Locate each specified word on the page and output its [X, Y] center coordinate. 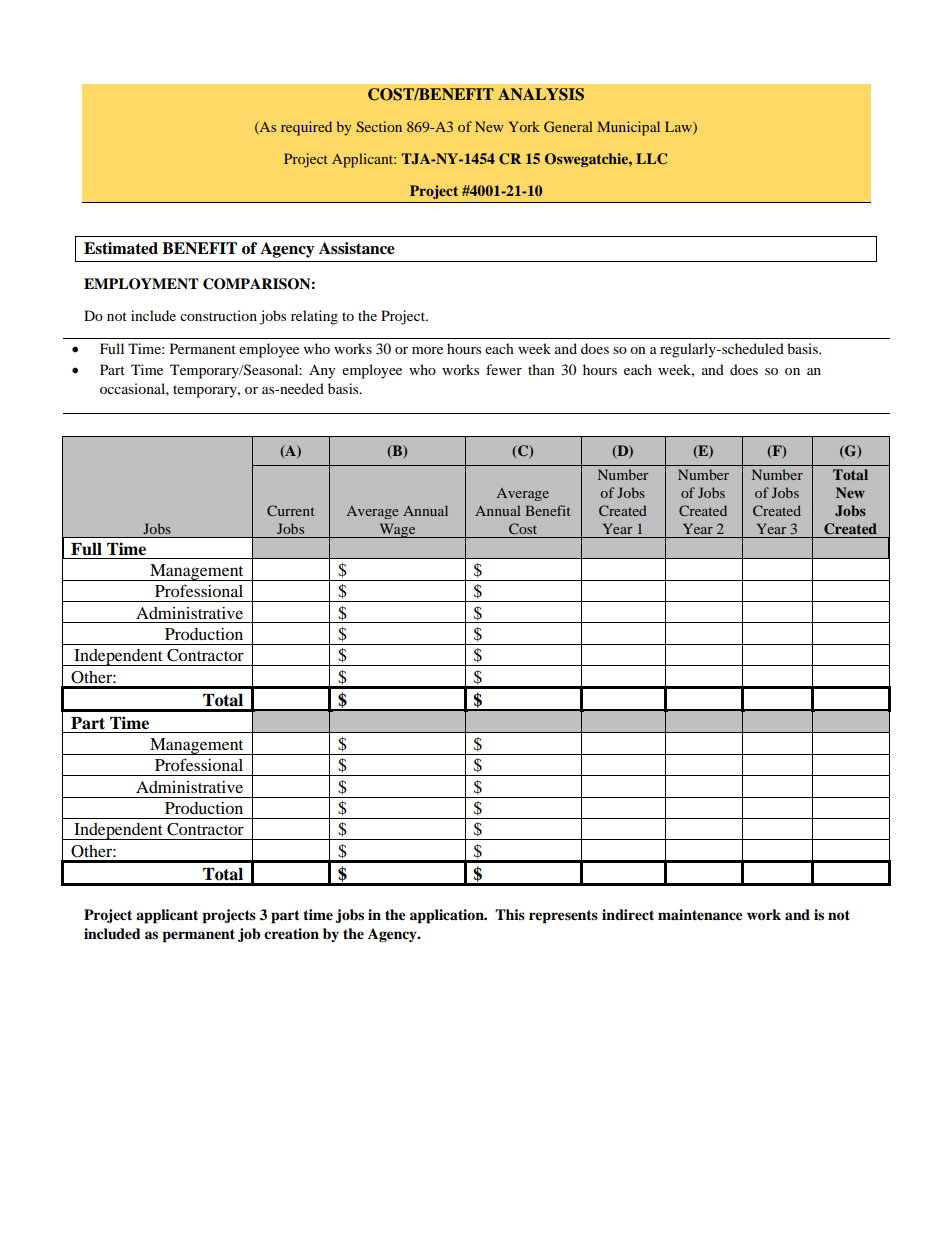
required [306, 128]
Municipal [628, 128]
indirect [628, 915]
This [510, 914]
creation [291, 934]
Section [379, 126]
